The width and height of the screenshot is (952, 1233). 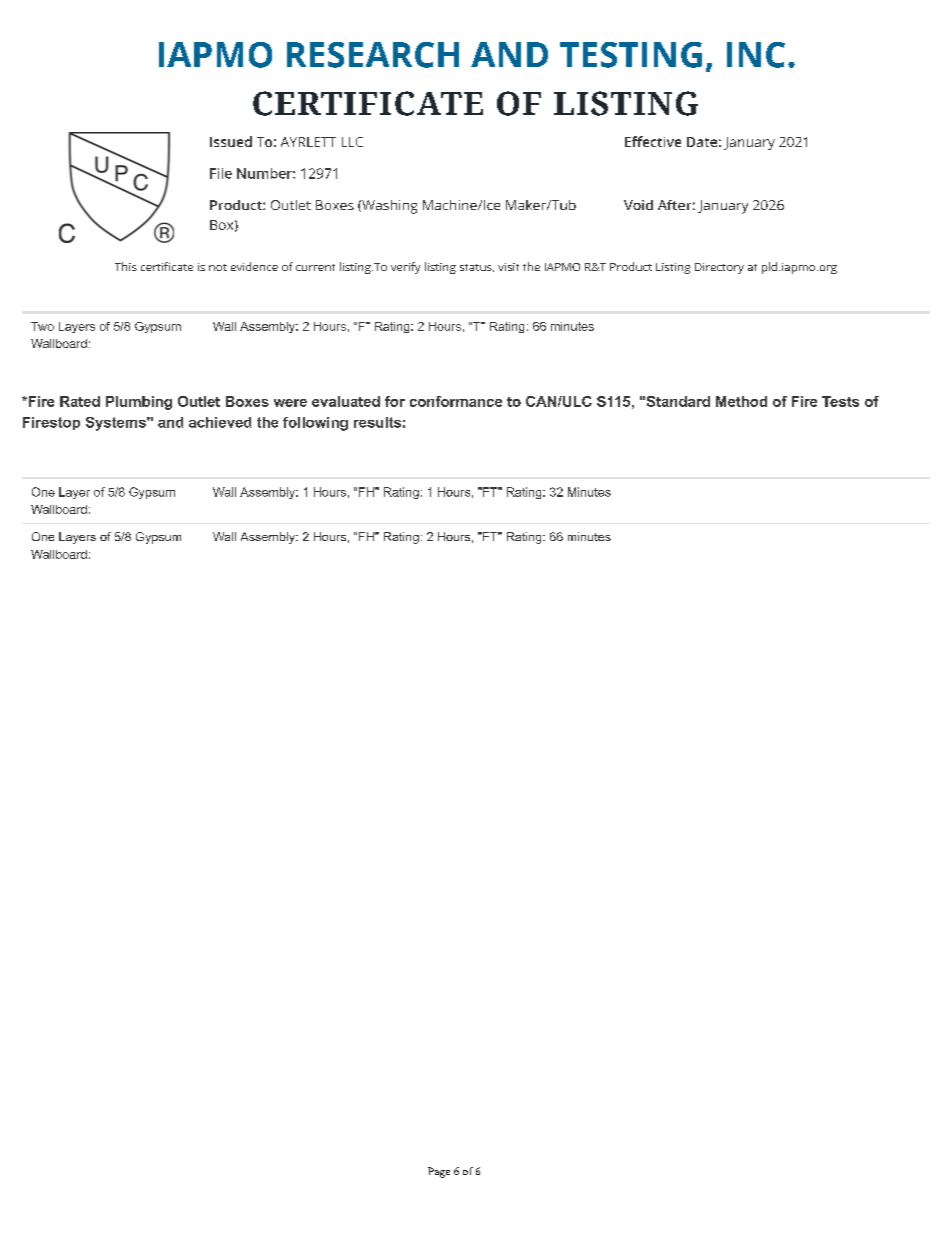 What do you see at coordinates (377, 422) in the screenshot?
I see `results` at bounding box center [377, 422].
